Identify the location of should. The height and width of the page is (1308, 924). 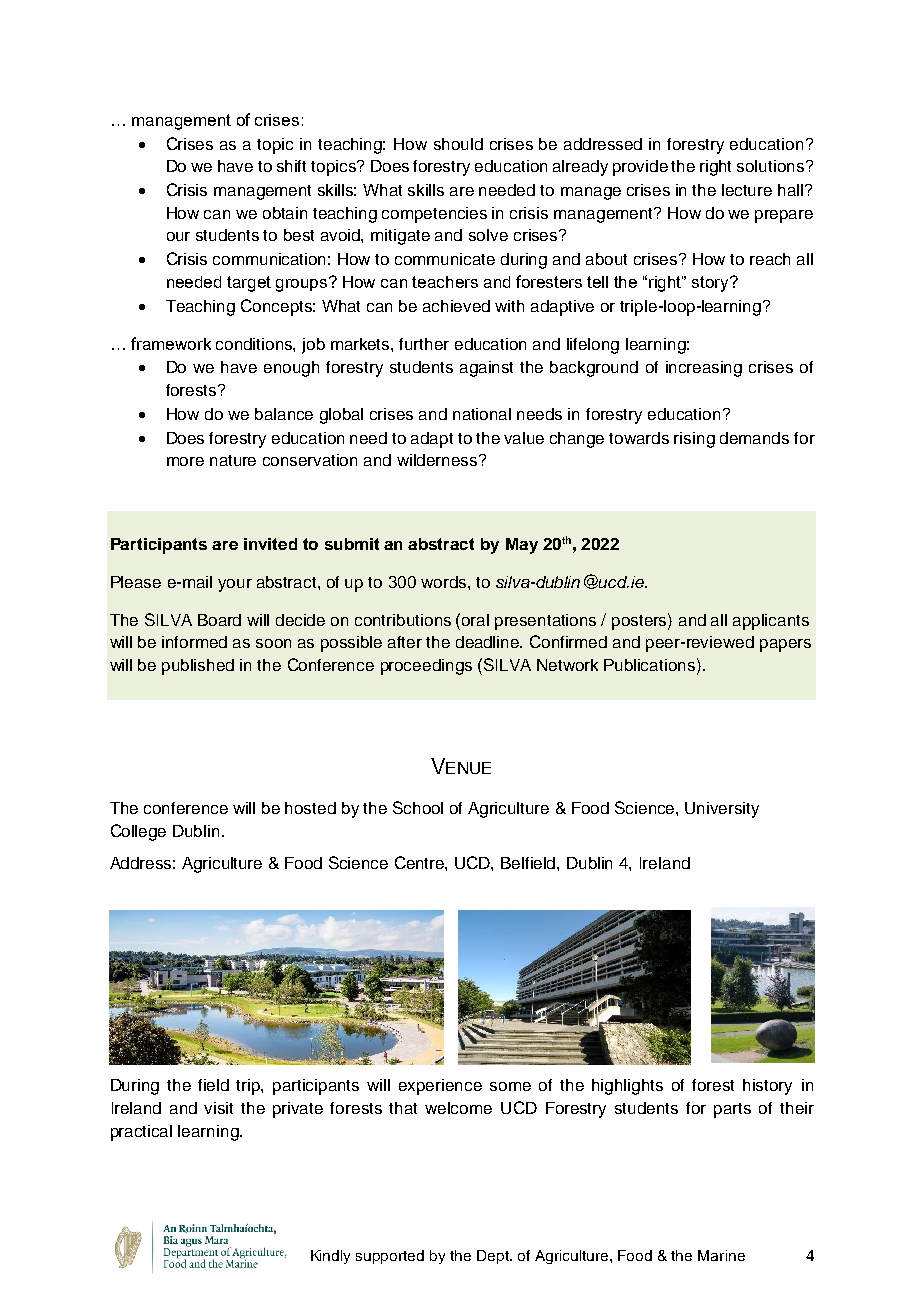
(458, 144).
